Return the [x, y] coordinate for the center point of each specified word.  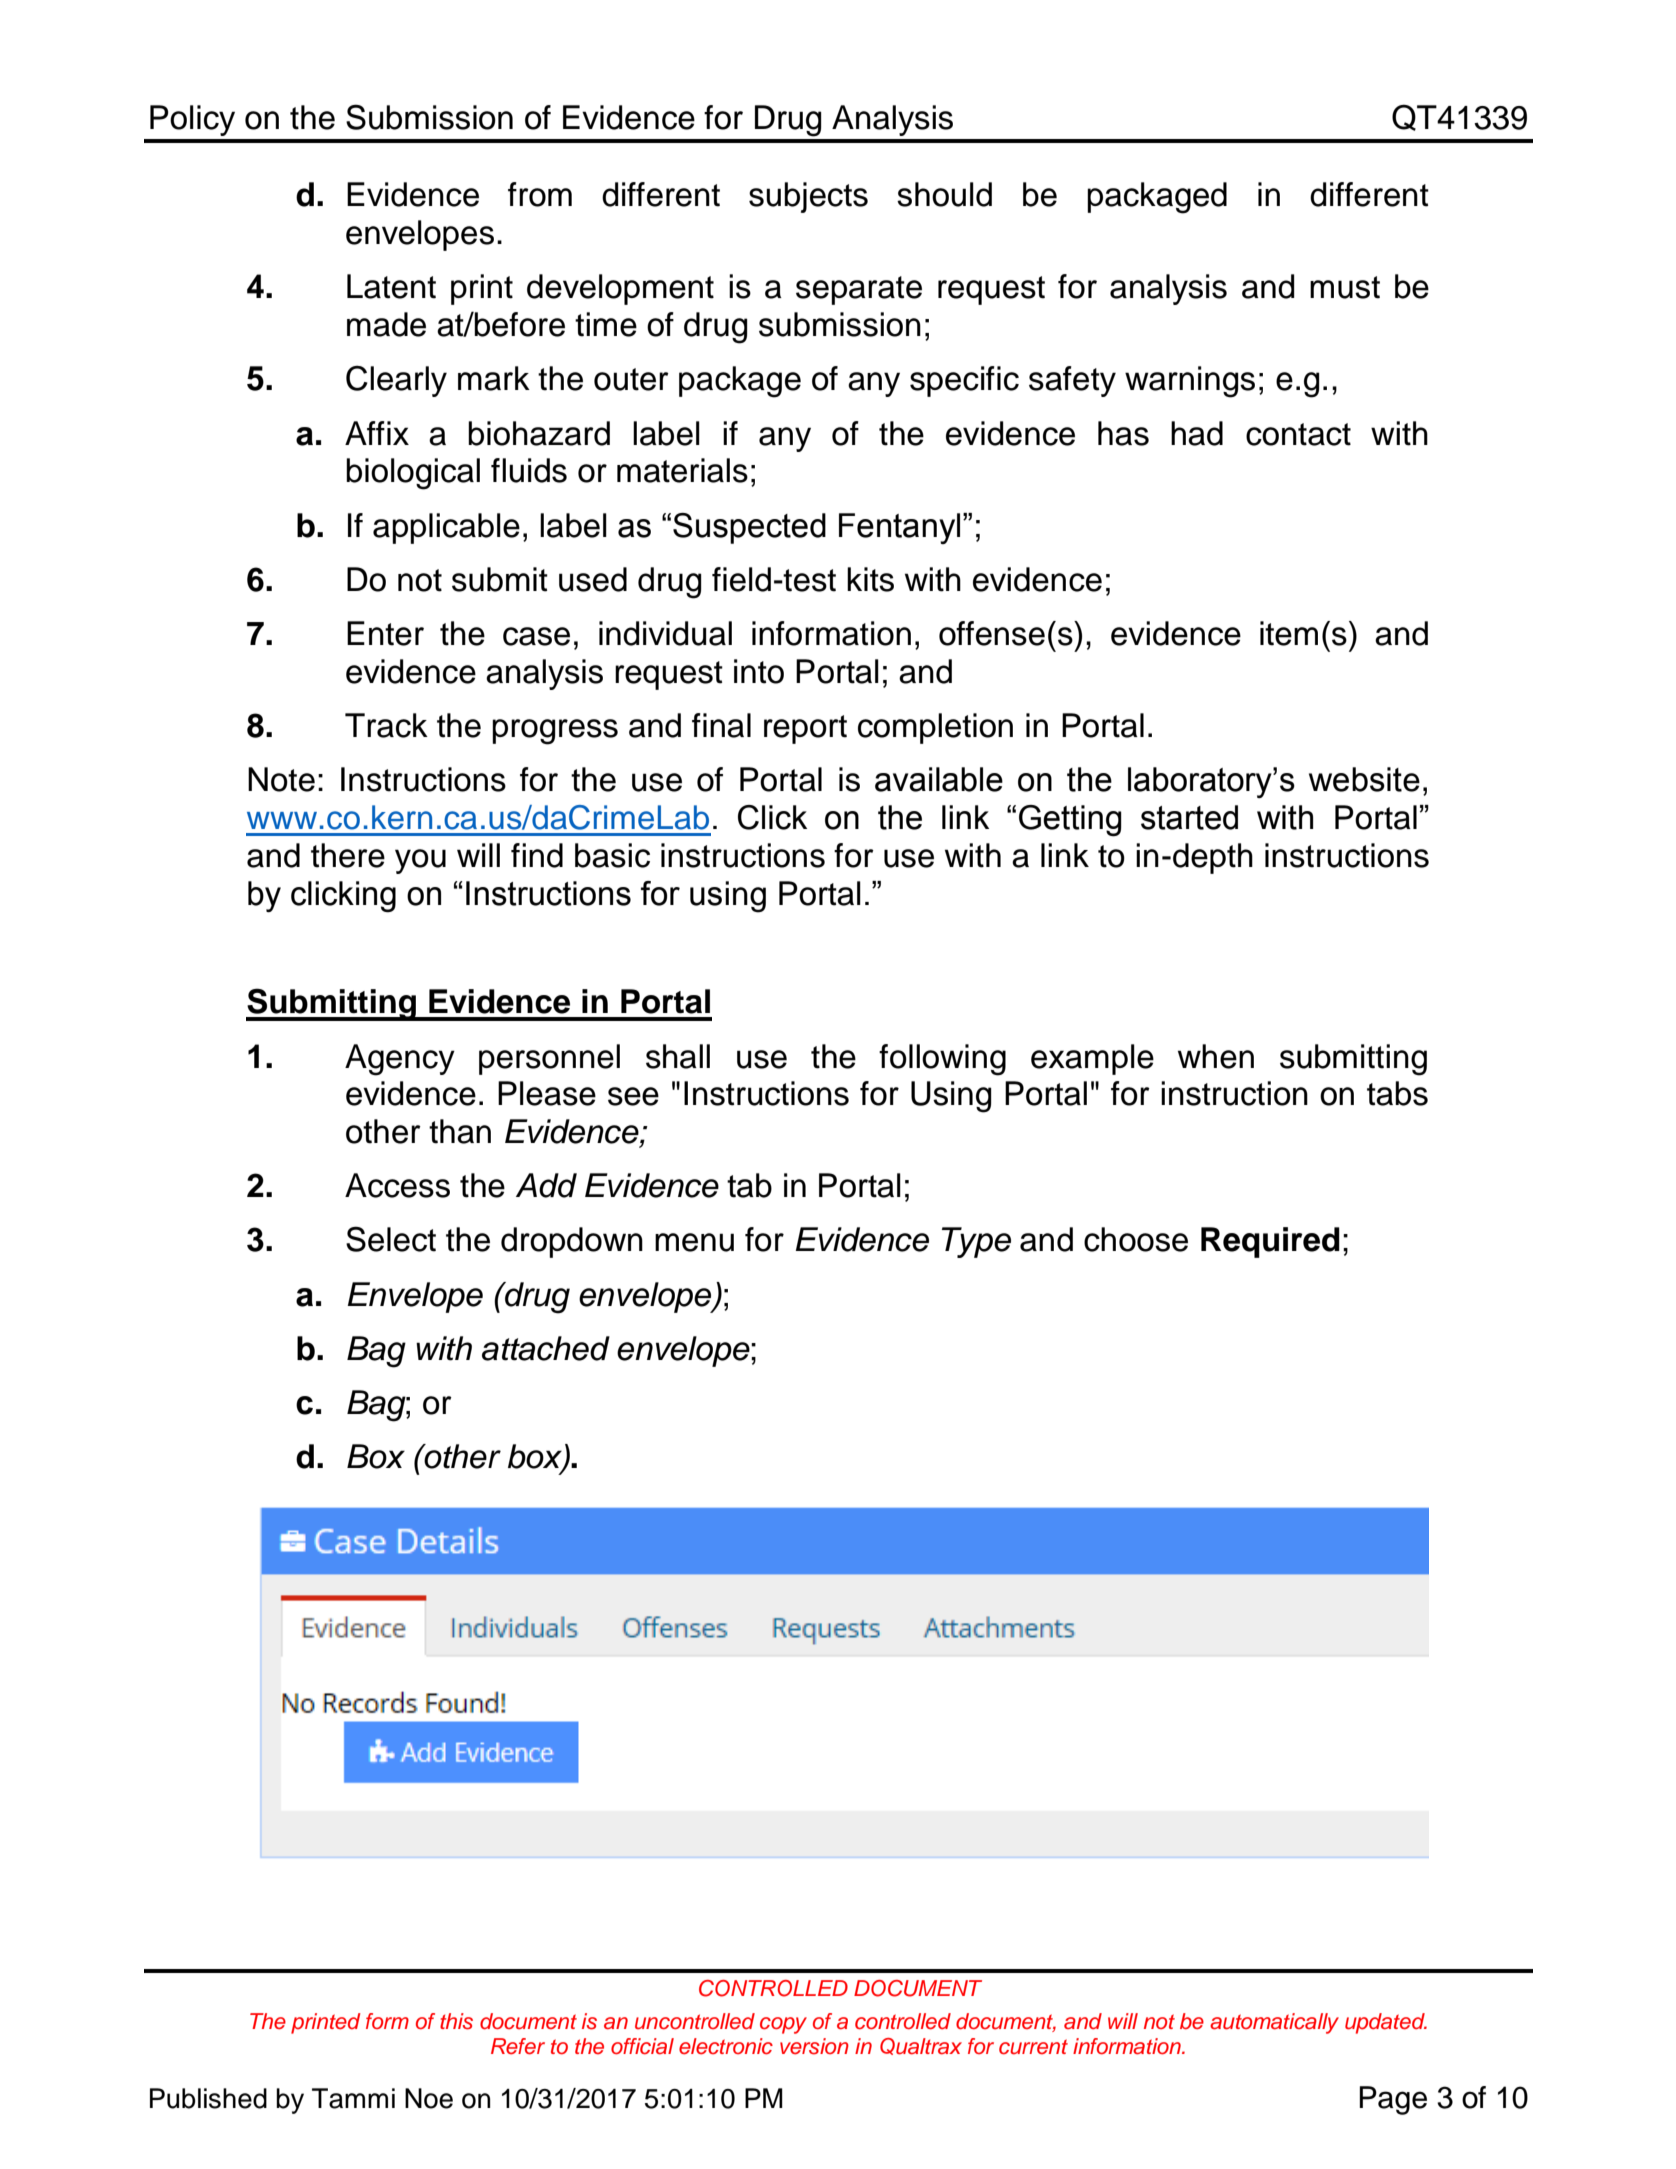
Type [976, 1242]
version [814, 2046]
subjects [808, 197]
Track [386, 725]
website [1364, 779]
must [1345, 287]
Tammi [353, 2098]
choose [1136, 1239]
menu [694, 1242]
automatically [1274, 2023]
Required [1270, 1242]
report [805, 729]
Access [397, 1185]
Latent [391, 286]
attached [546, 1348]
